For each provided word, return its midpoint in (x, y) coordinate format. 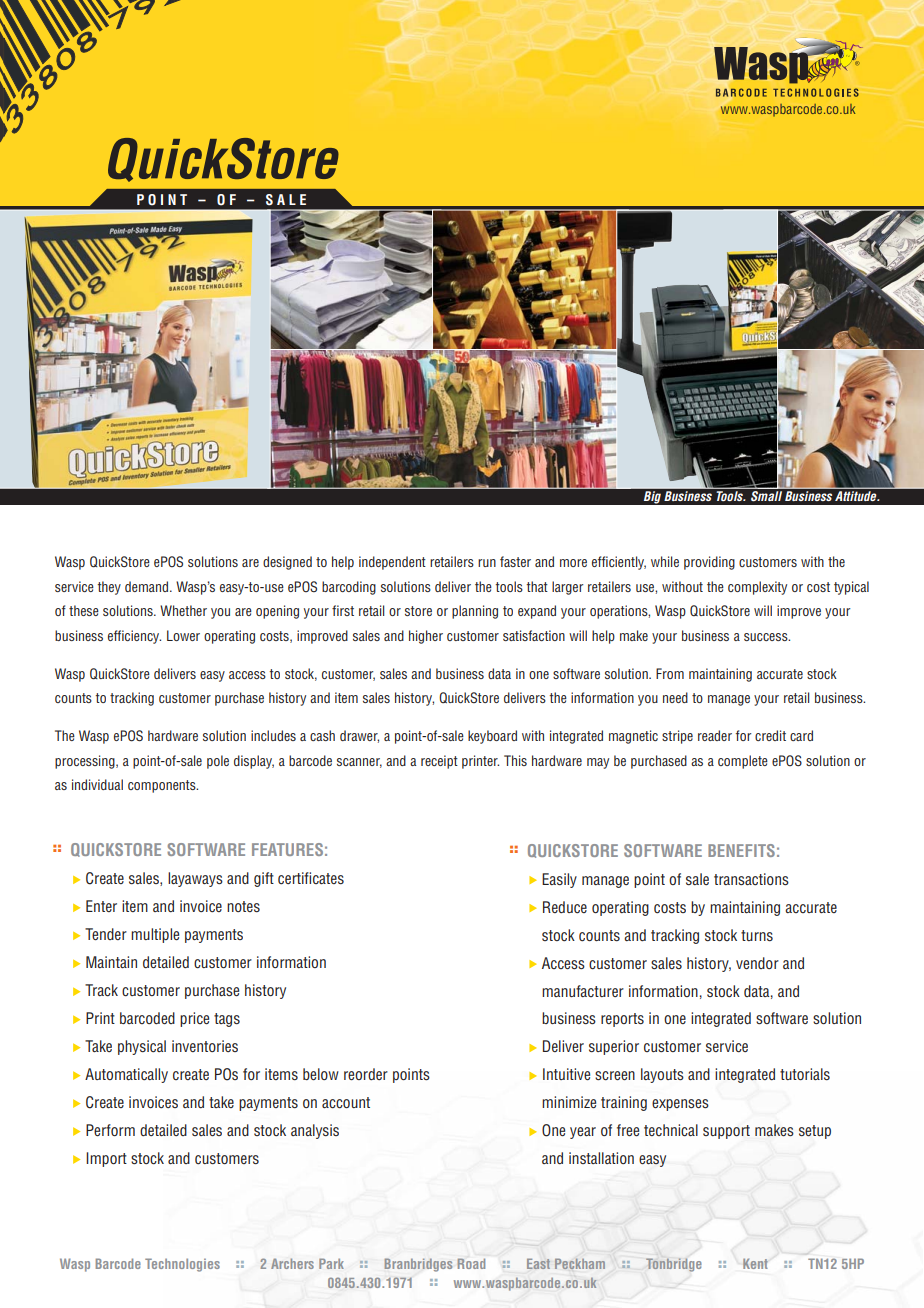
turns (757, 935)
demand (146, 586)
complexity (757, 588)
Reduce (565, 907)
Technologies (182, 1265)
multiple (155, 935)
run (487, 563)
